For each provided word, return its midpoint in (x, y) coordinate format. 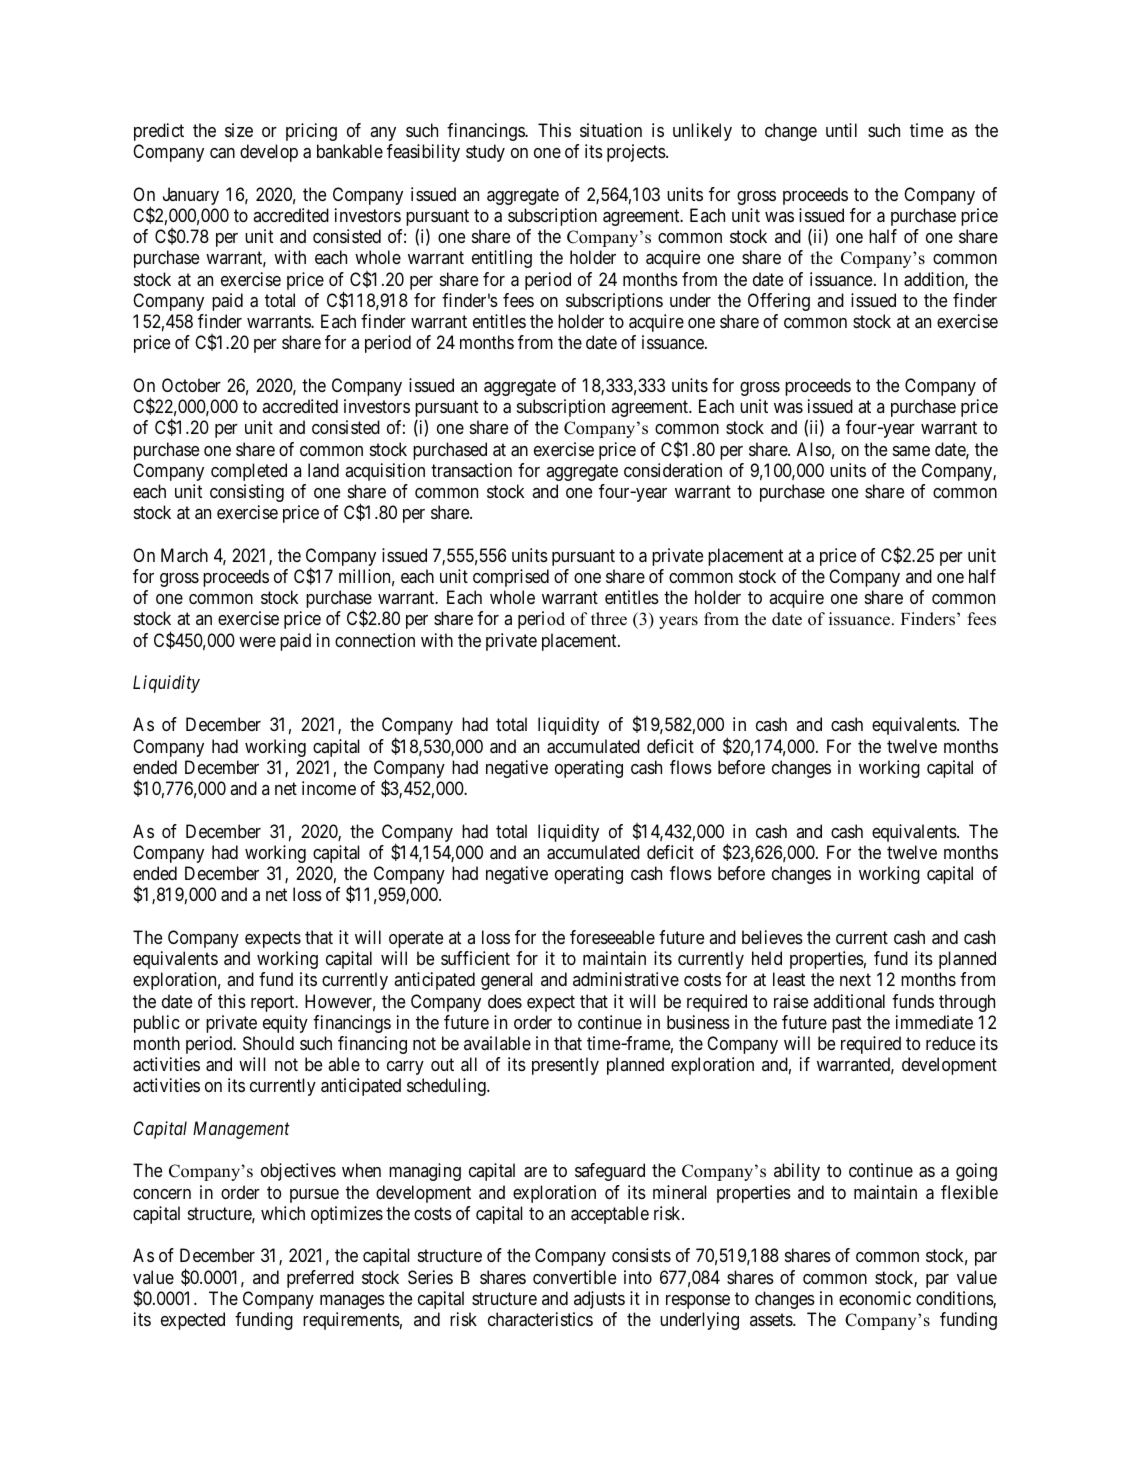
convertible (574, 1277)
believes (772, 937)
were (257, 642)
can (222, 153)
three (609, 619)
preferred (320, 1279)
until (841, 130)
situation (611, 130)
